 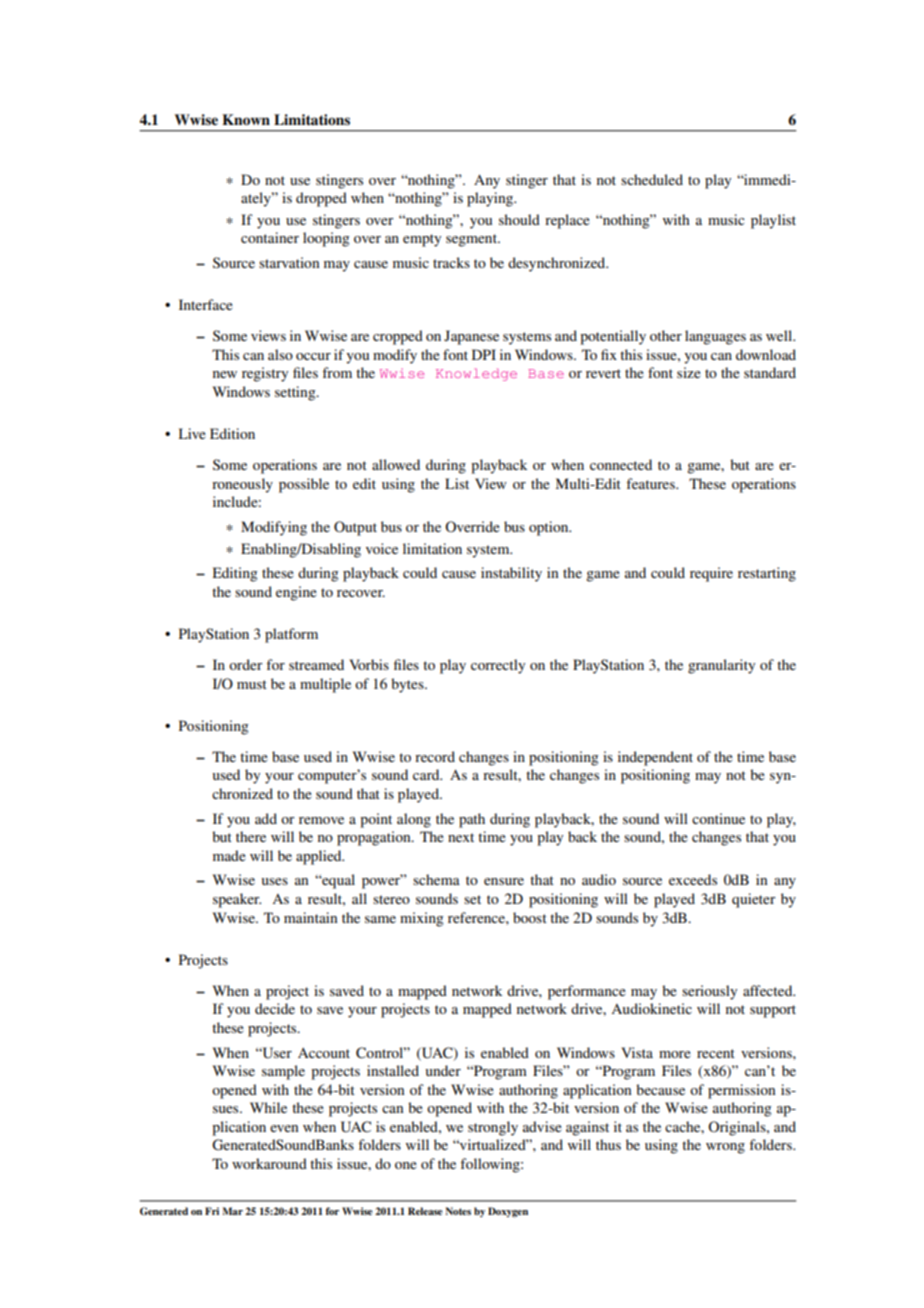 What do you see at coordinates (519, 219) in the image?
I see `should` at bounding box center [519, 219].
